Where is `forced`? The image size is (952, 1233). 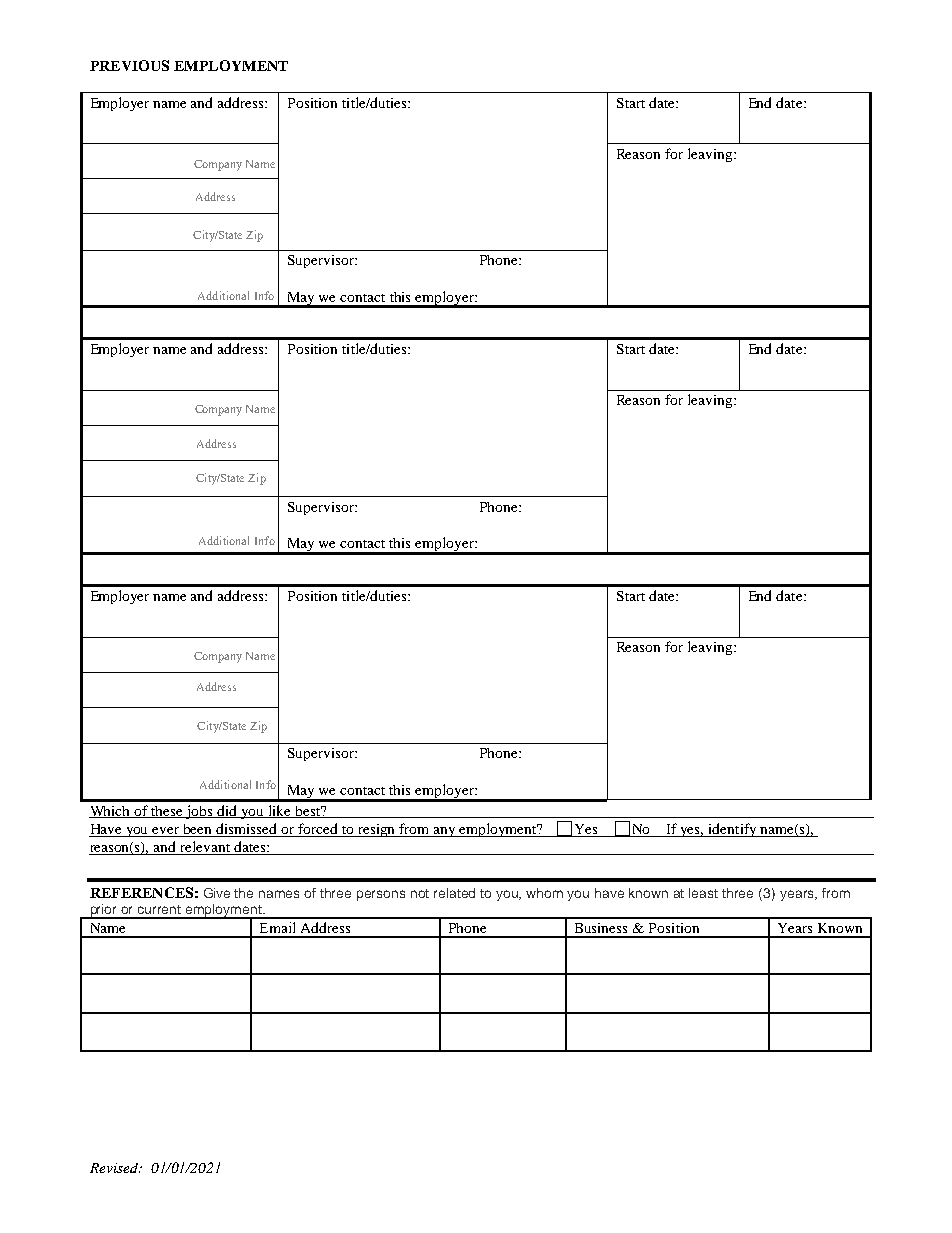 forced is located at coordinates (318, 830).
